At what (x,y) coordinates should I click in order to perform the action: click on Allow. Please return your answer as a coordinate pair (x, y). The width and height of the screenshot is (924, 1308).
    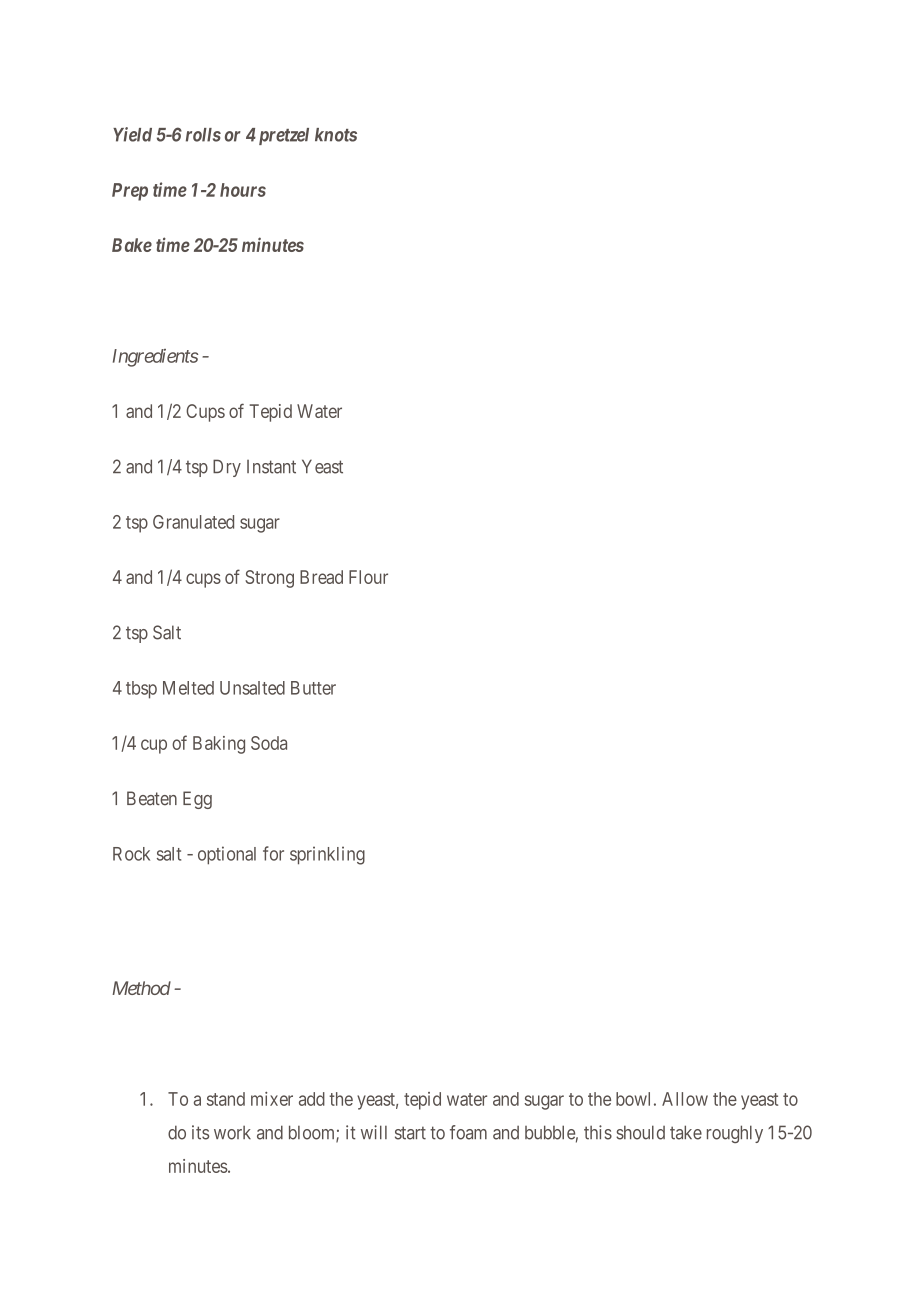
    Looking at the image, I should click on (685, 1099).
